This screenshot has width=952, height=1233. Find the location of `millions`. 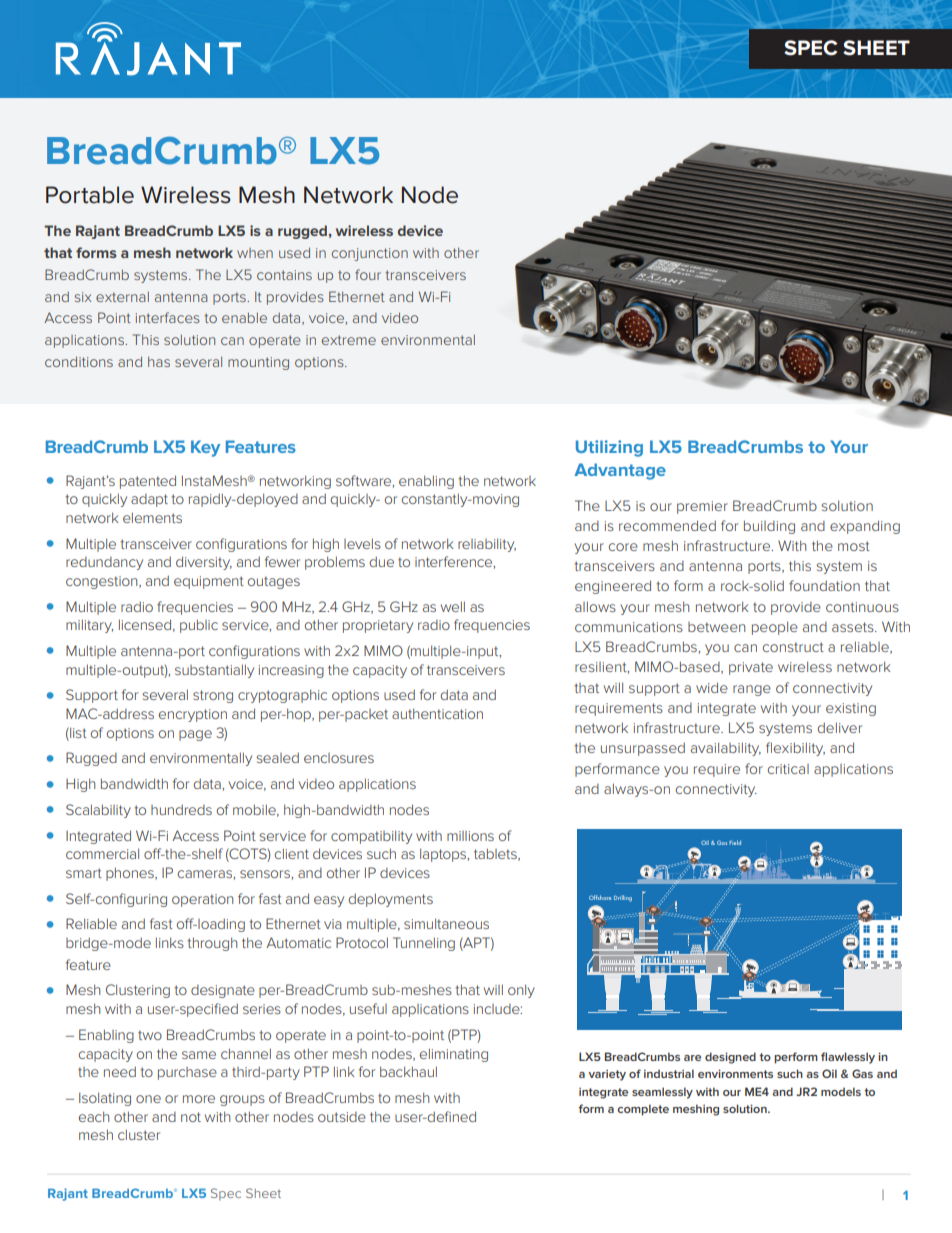

millions is located at coordinates (470, 836).
